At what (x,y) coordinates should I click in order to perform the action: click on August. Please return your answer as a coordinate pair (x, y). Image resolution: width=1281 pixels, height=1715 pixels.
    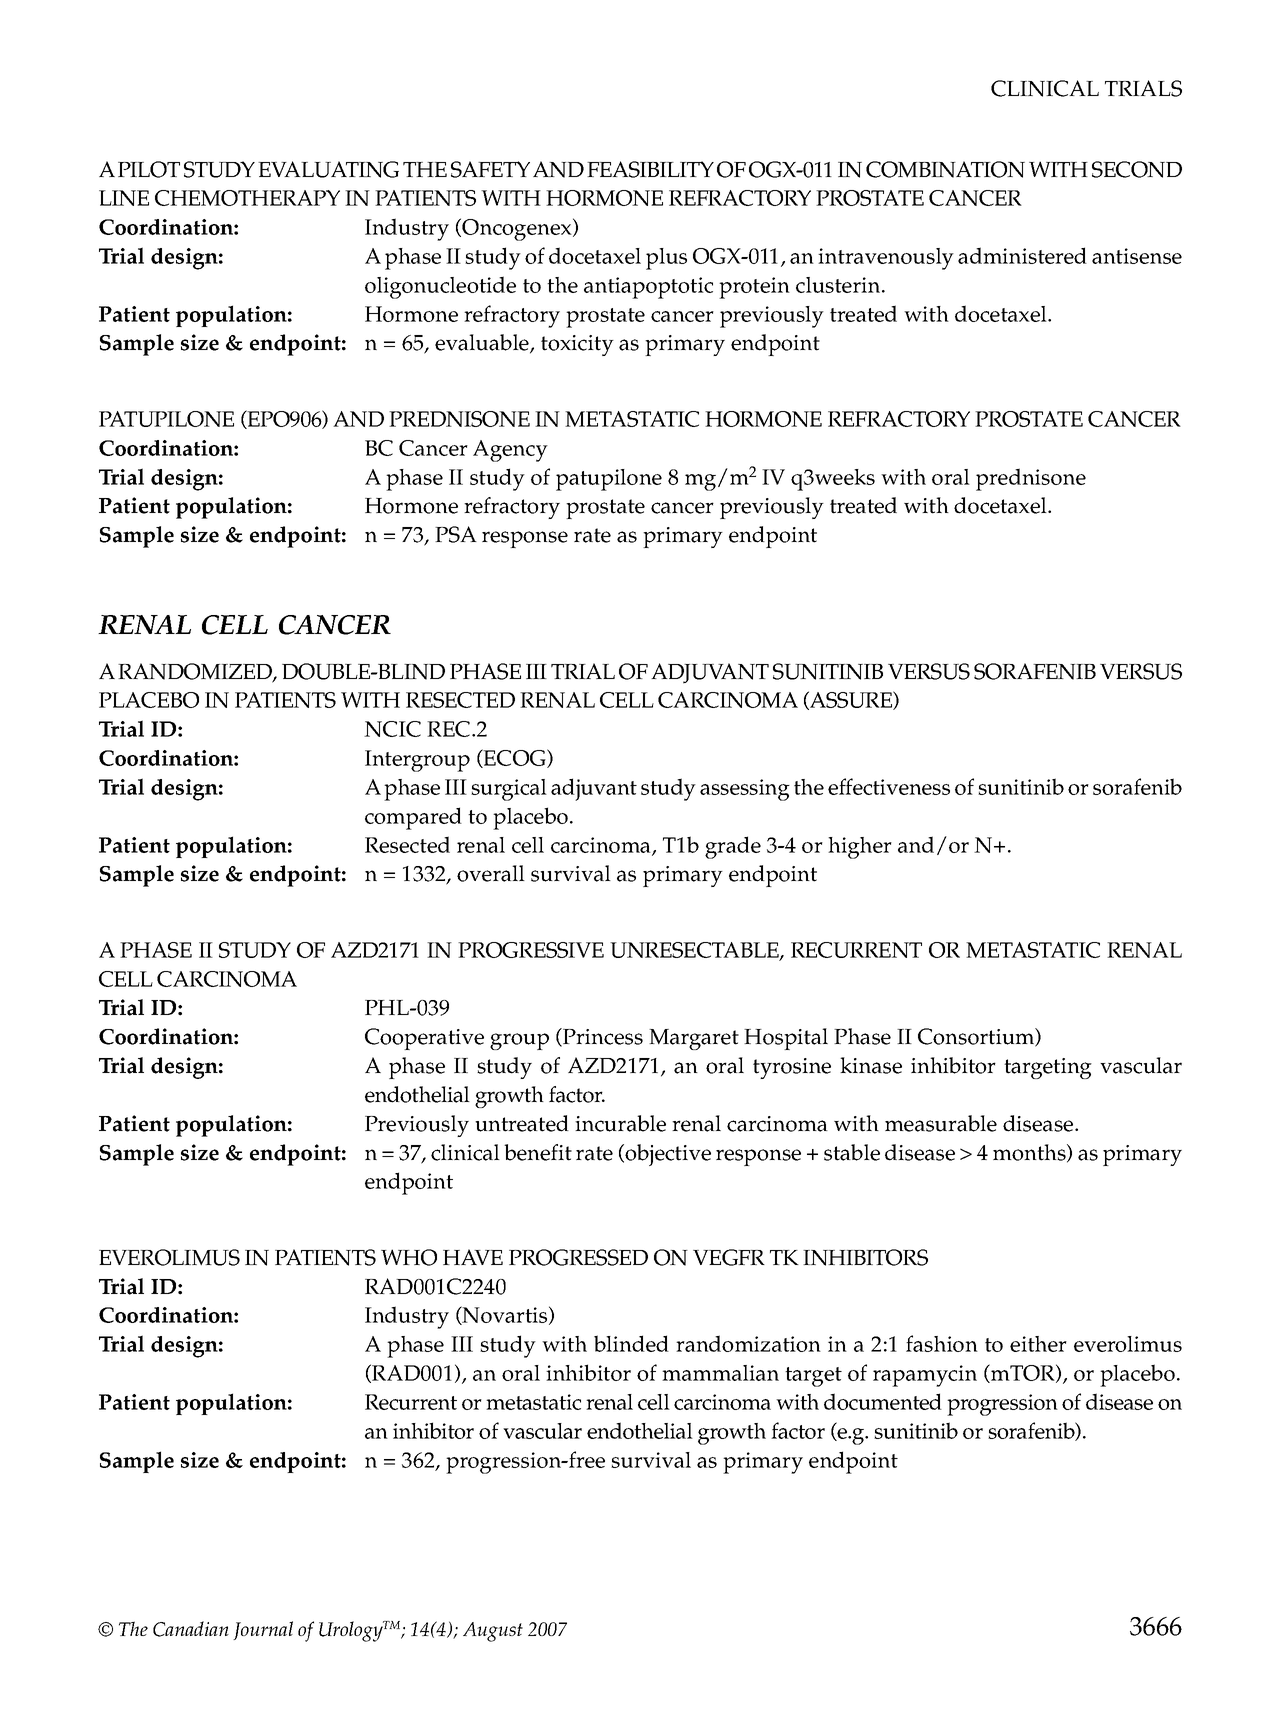
    Looking at the image, I should click on (493, 1632).
